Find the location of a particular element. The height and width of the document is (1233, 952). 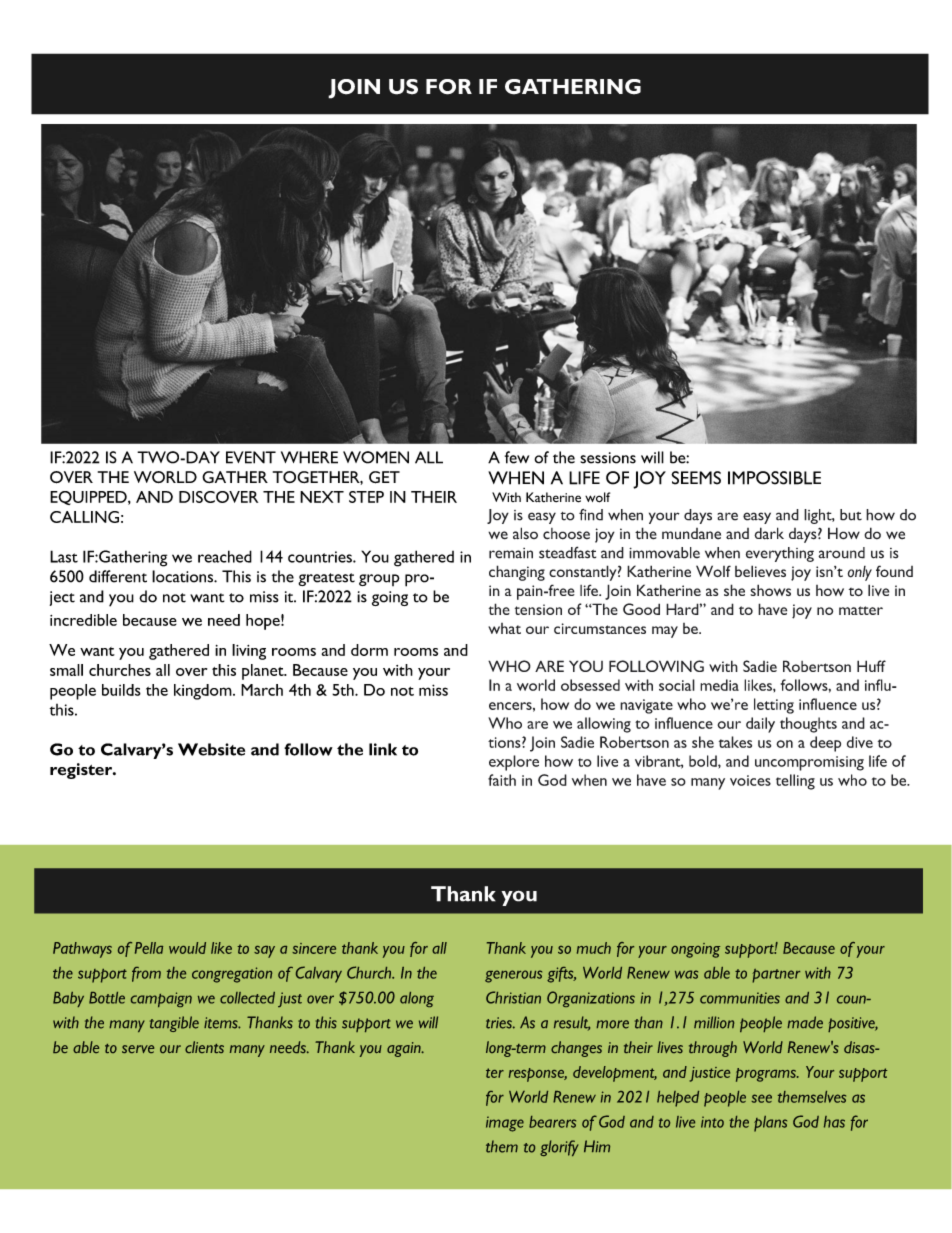

letting is located at coordinates (774, 706).
